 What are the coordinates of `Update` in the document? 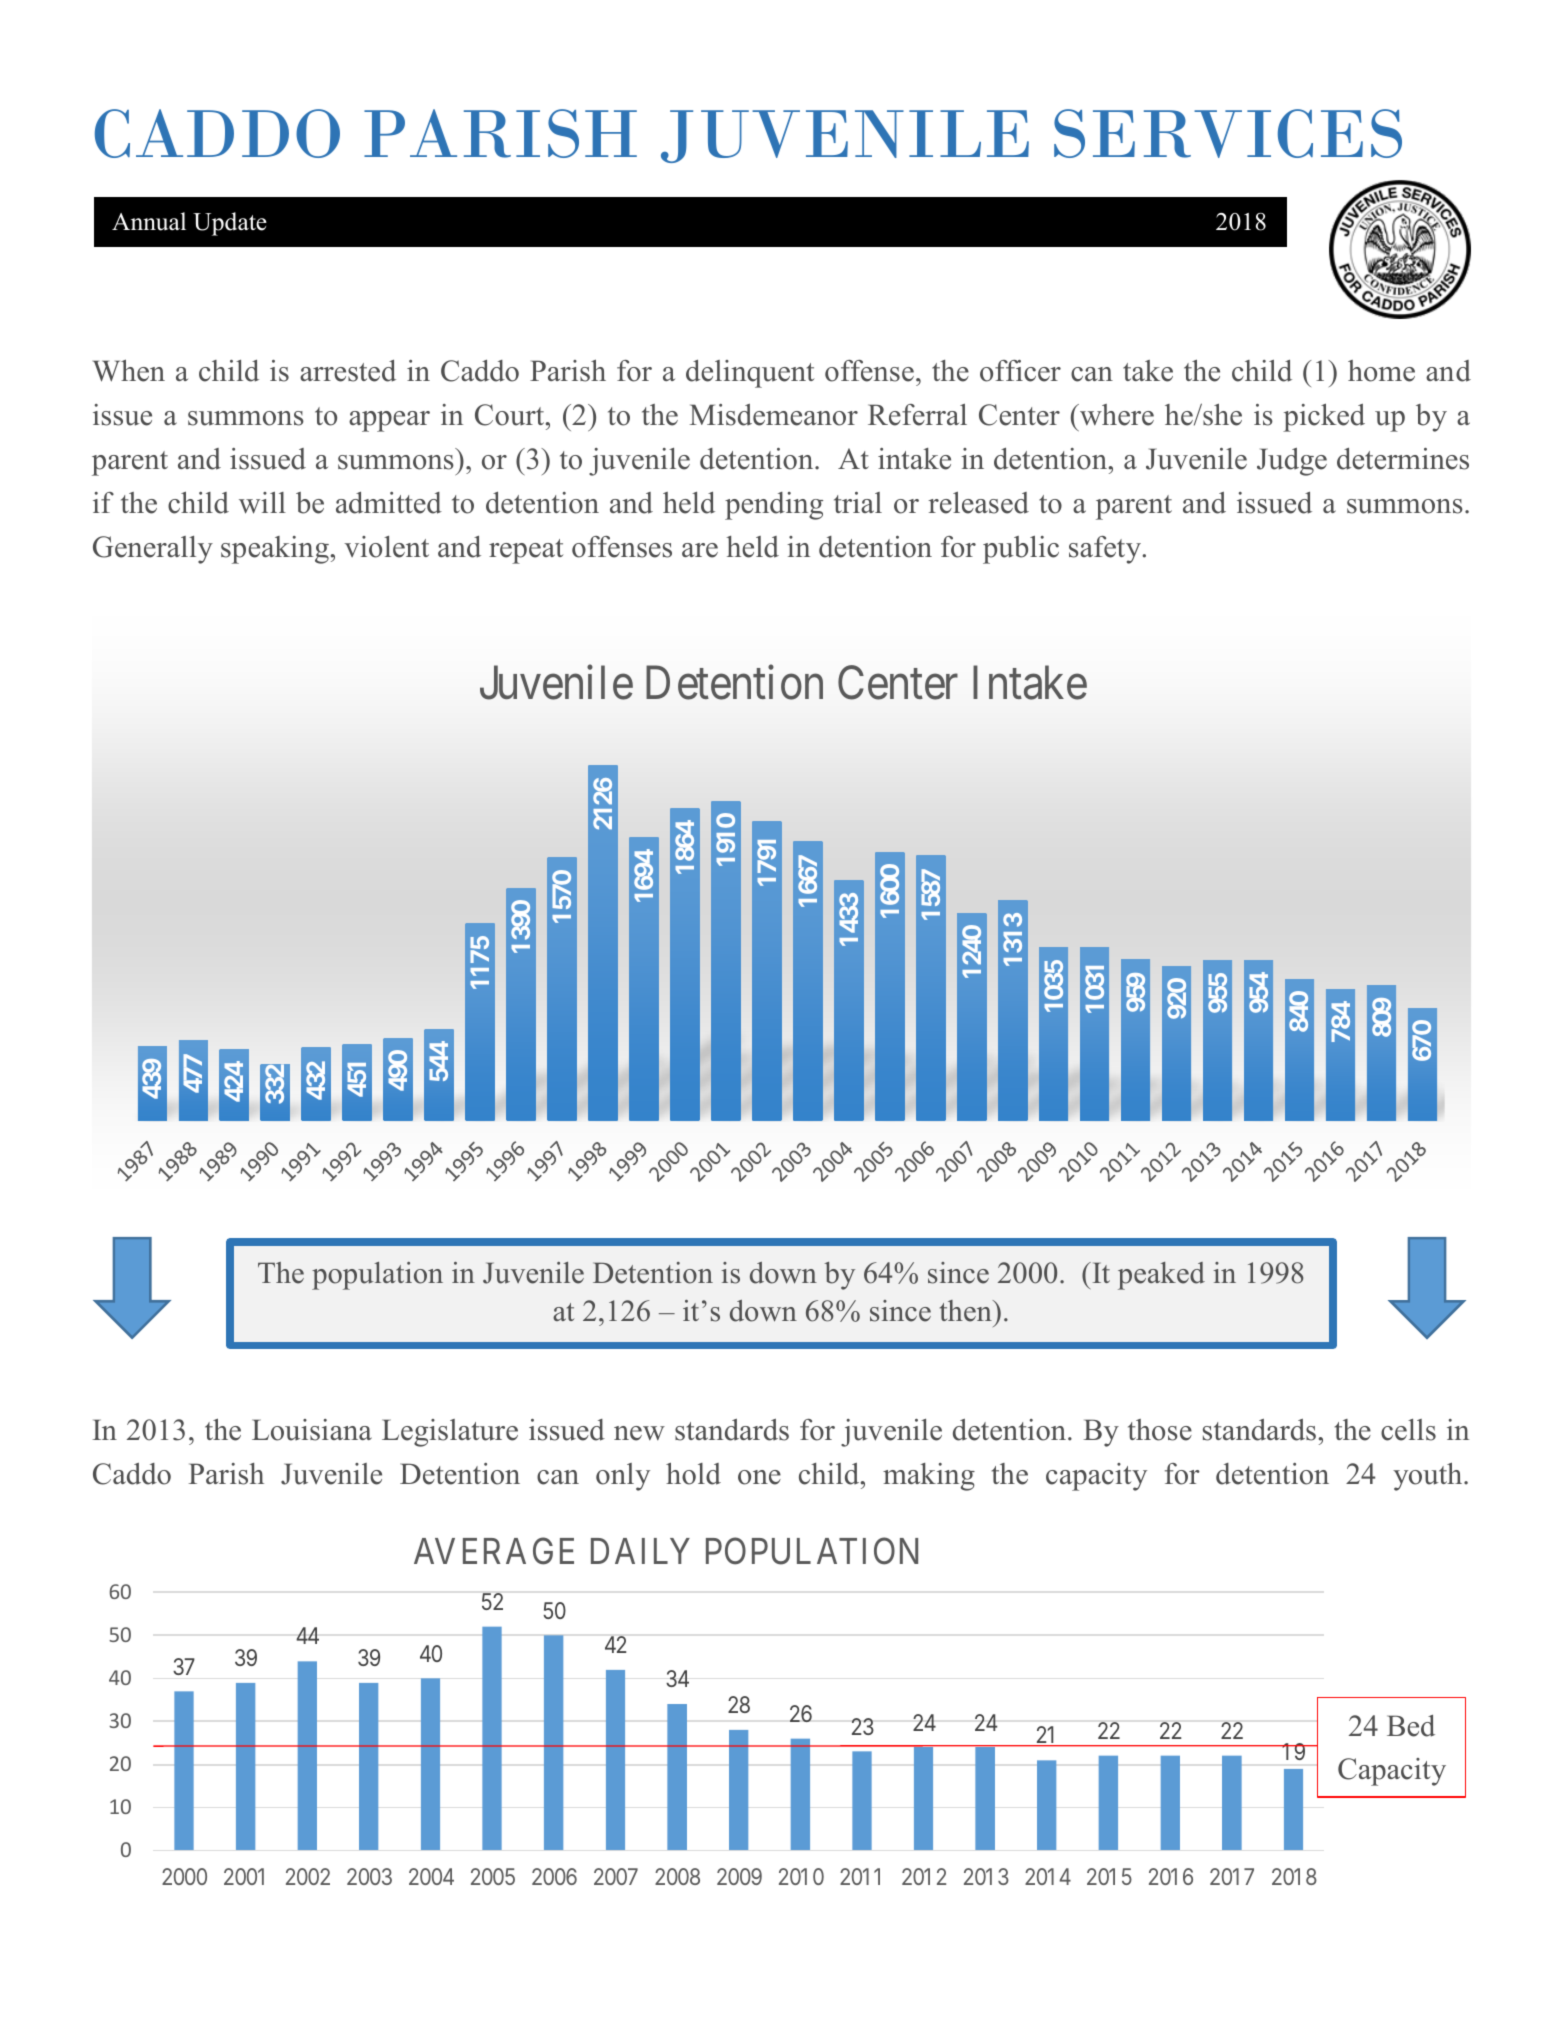 It's located at (230, 224).
